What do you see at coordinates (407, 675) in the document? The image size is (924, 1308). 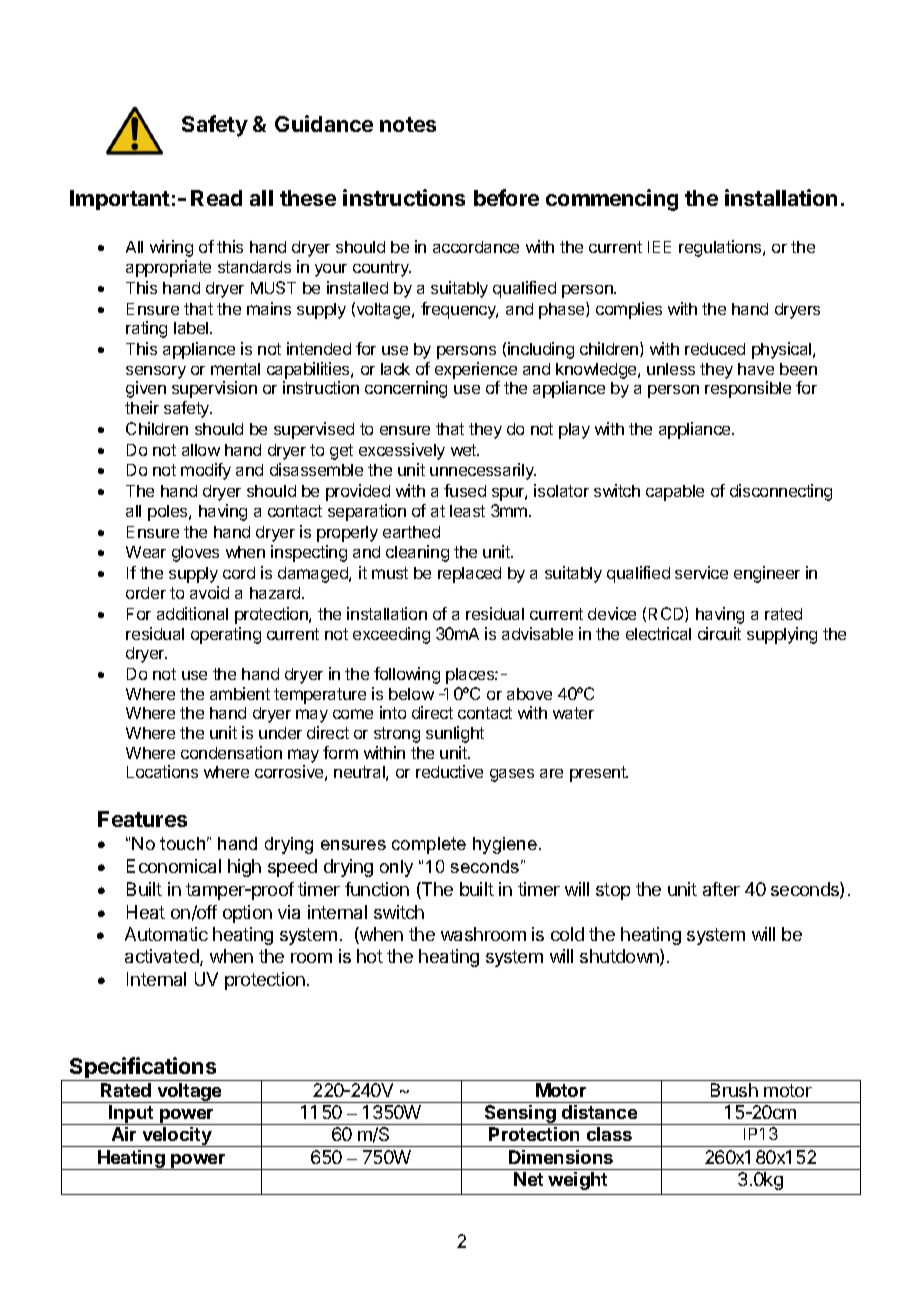 I see `following` at bounding box center [407, 675].
